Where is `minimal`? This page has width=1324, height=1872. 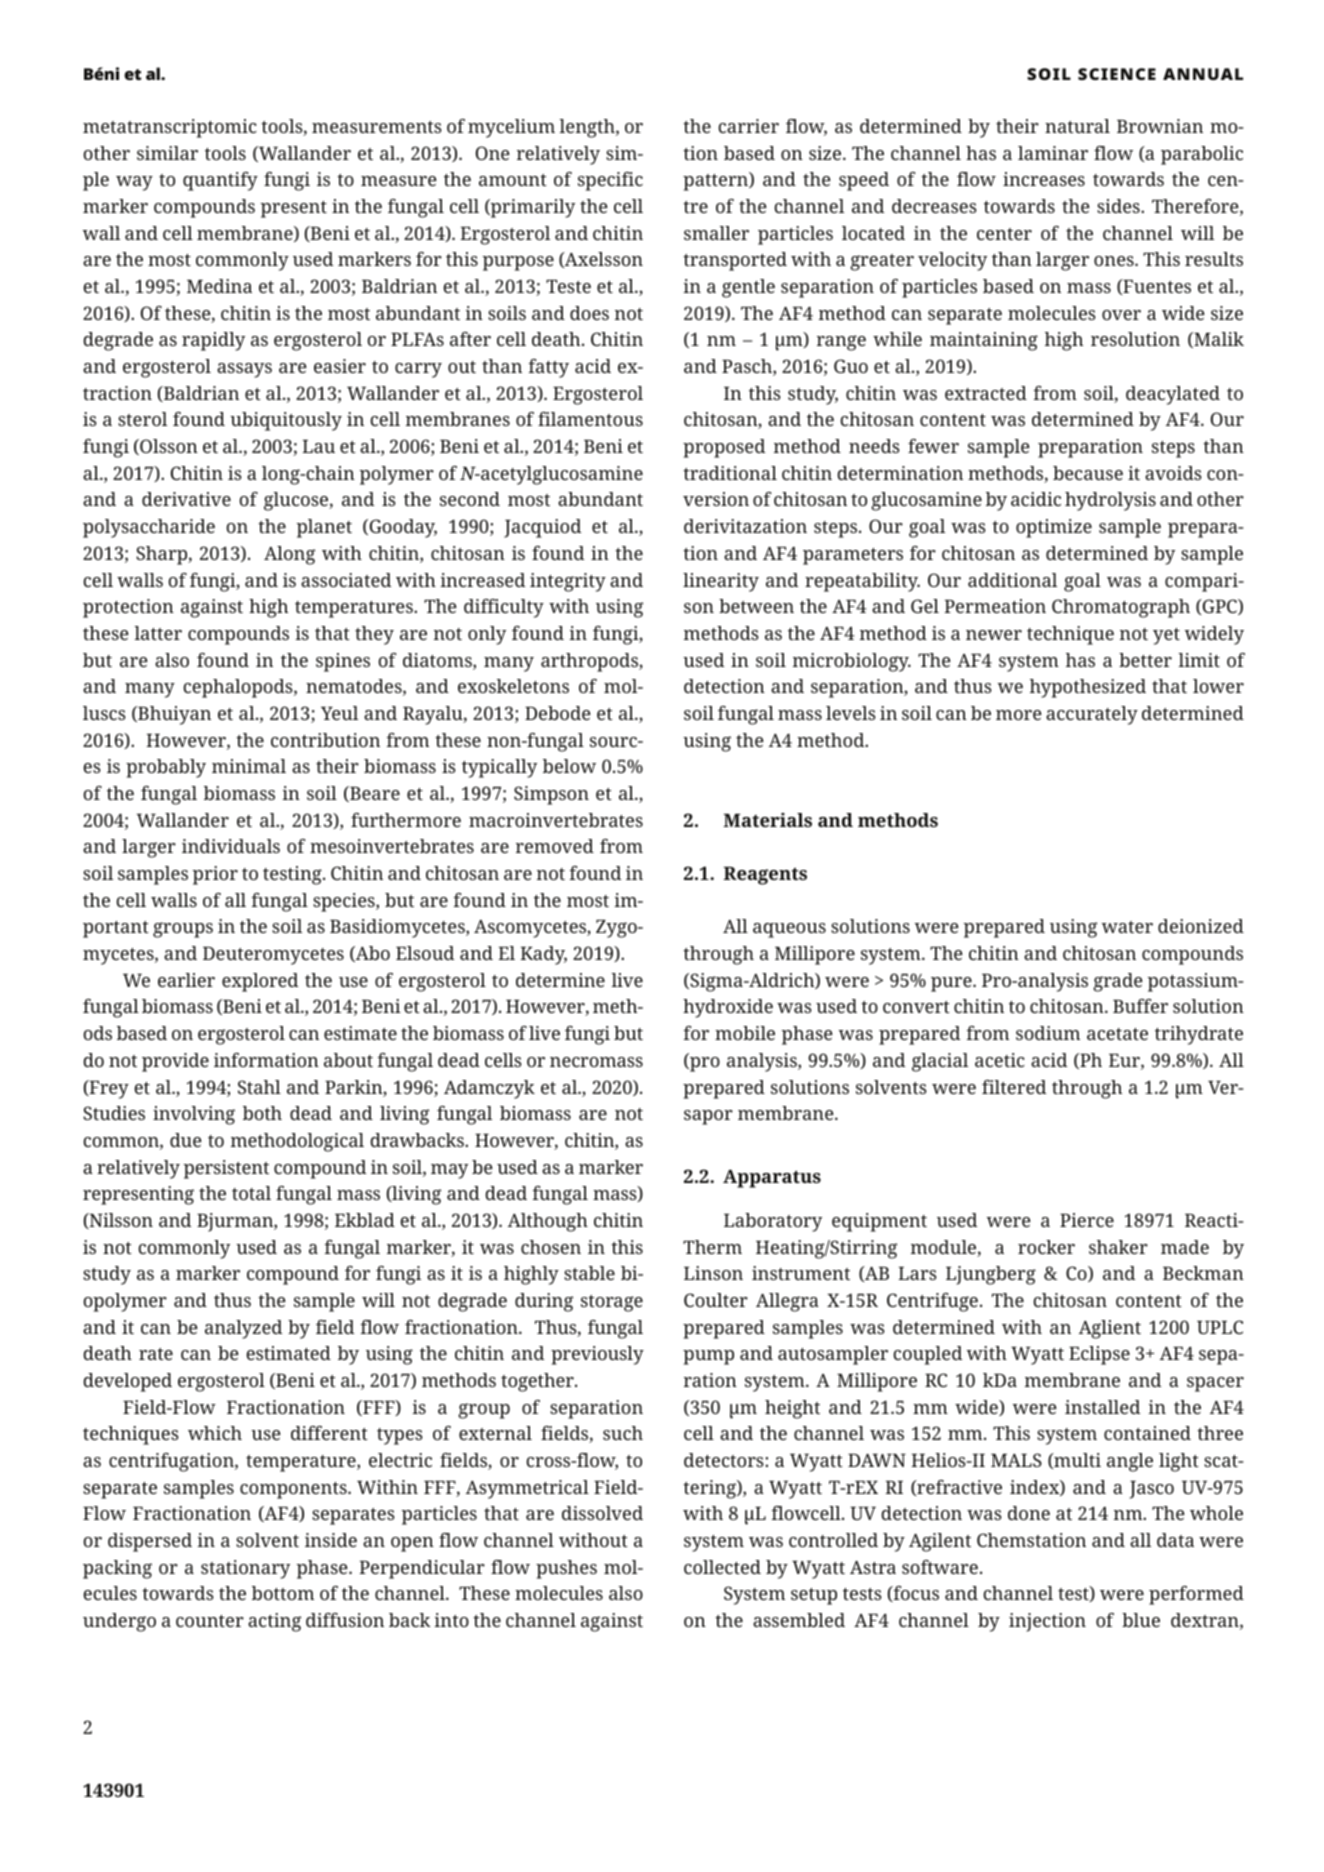
minimal is located at coordinates (249, 766).
